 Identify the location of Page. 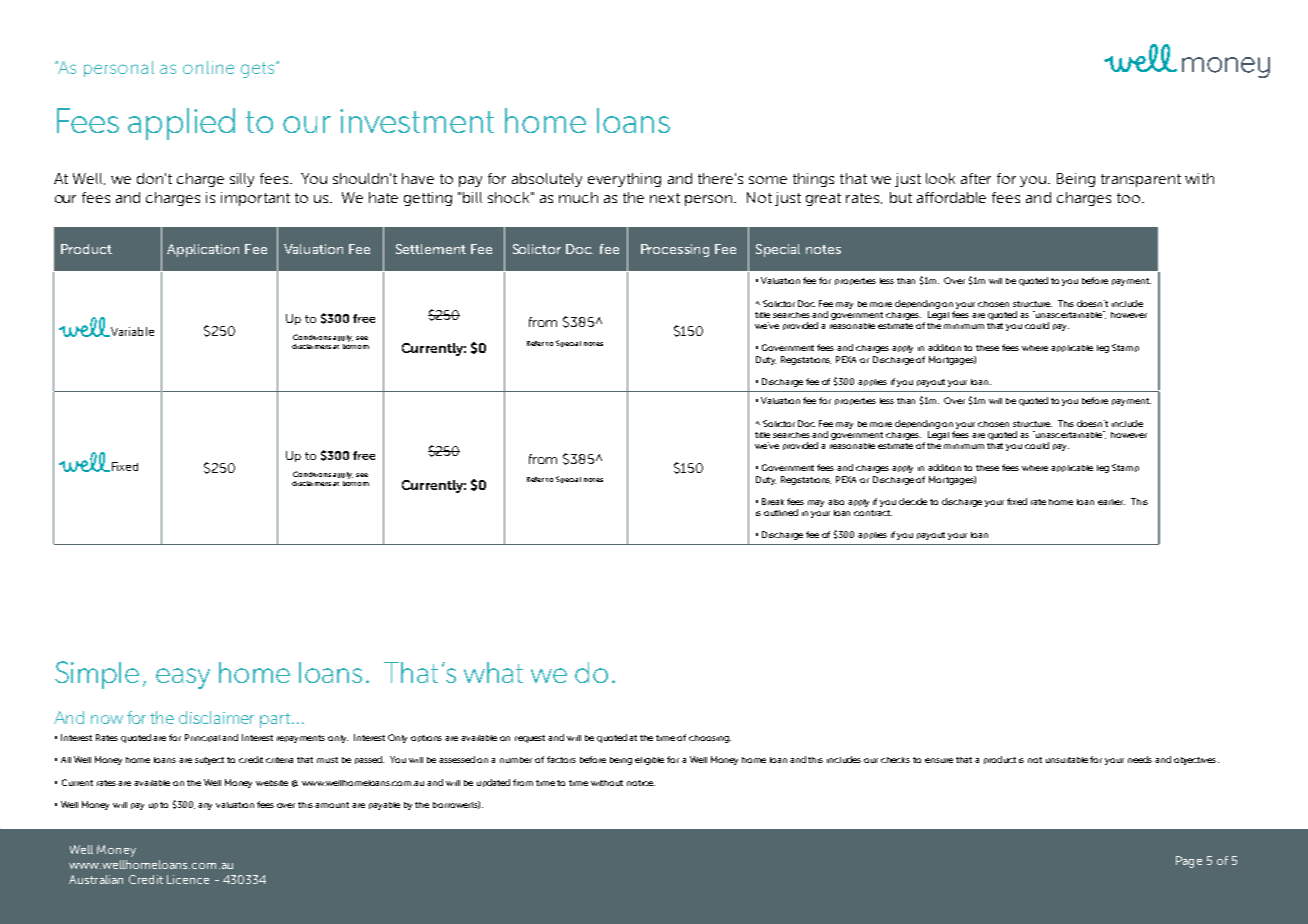
(1189, 862).
